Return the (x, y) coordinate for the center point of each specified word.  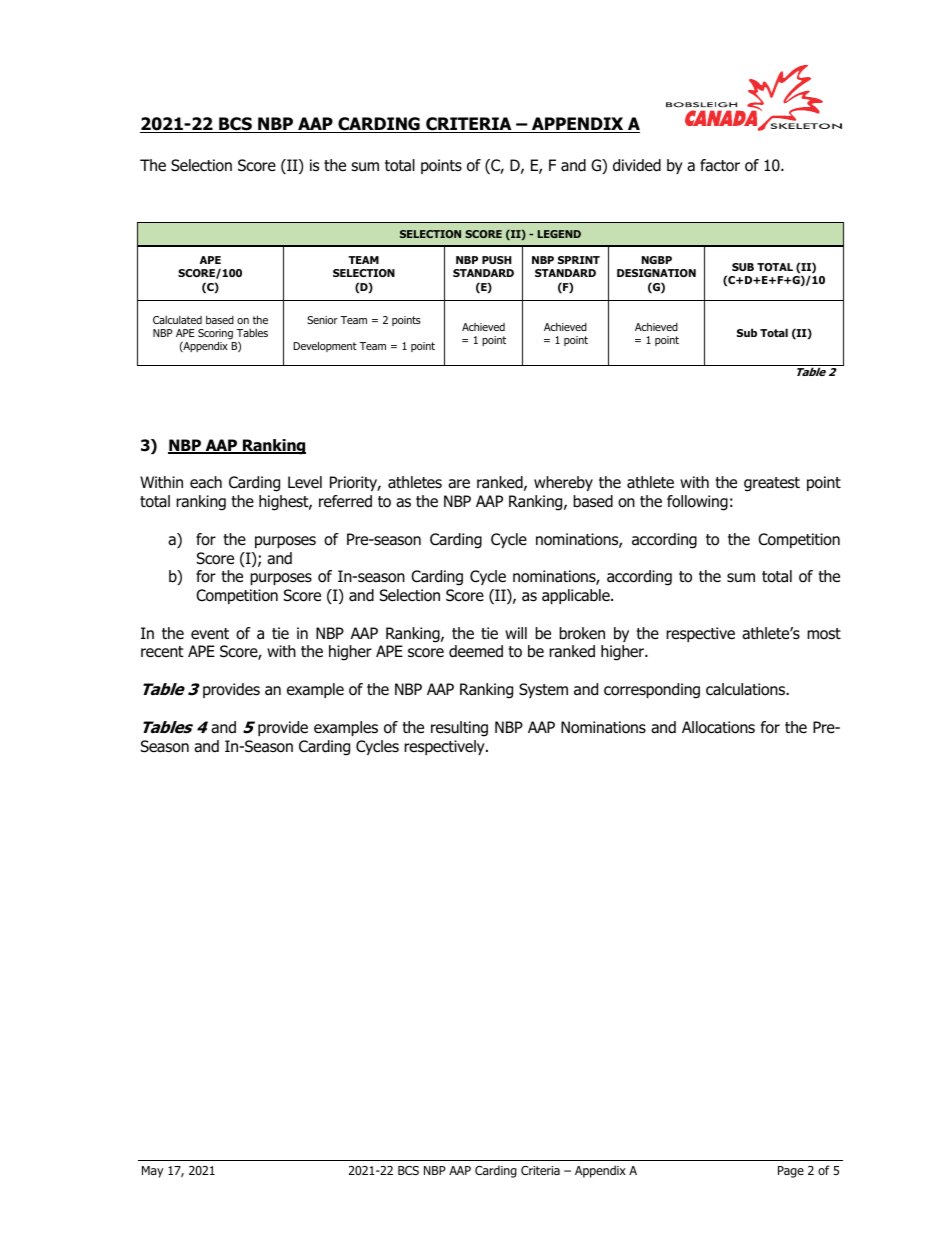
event (210, 633)
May (152, 1172)
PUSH (497, 260)
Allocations (718, 727)
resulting (459, 729)
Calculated (177, 320)
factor (720, 165)
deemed (476, 651)
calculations (746, 689)
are (459, 484)
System (543, 690)
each (206, 482)
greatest (772, 484)
